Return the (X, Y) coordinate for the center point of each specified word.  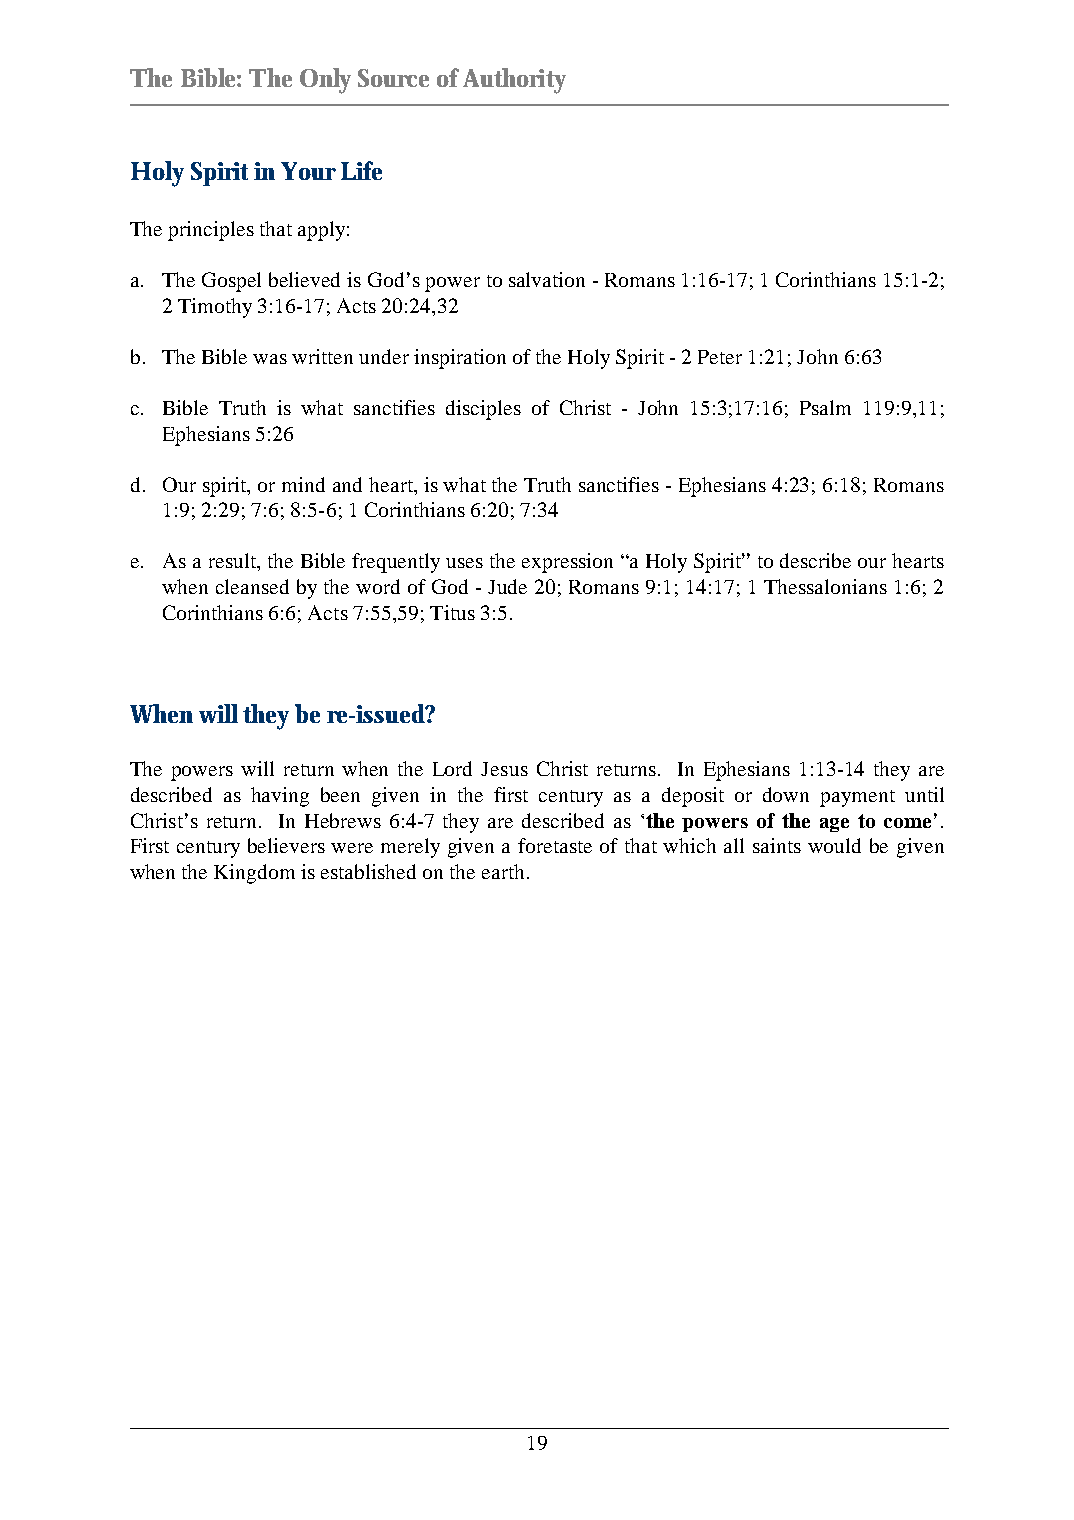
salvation (547, 279)
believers (286, 845)
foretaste (555, 845)
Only (325, 81)
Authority (514, 81)
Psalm (825, 407)
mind (303, 484)
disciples (483, 410)
